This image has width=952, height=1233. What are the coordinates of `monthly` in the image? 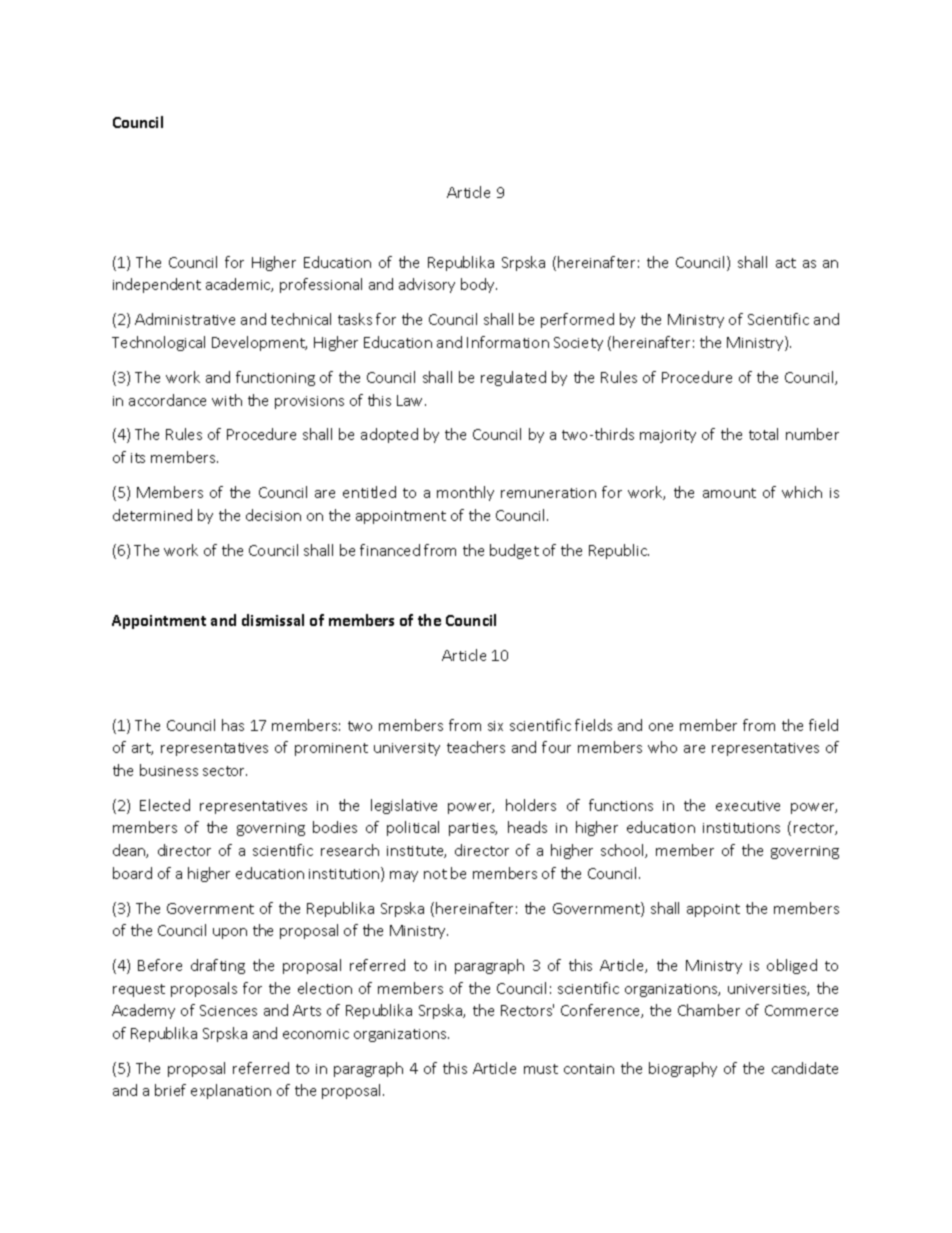 It's located at (465, 493).
